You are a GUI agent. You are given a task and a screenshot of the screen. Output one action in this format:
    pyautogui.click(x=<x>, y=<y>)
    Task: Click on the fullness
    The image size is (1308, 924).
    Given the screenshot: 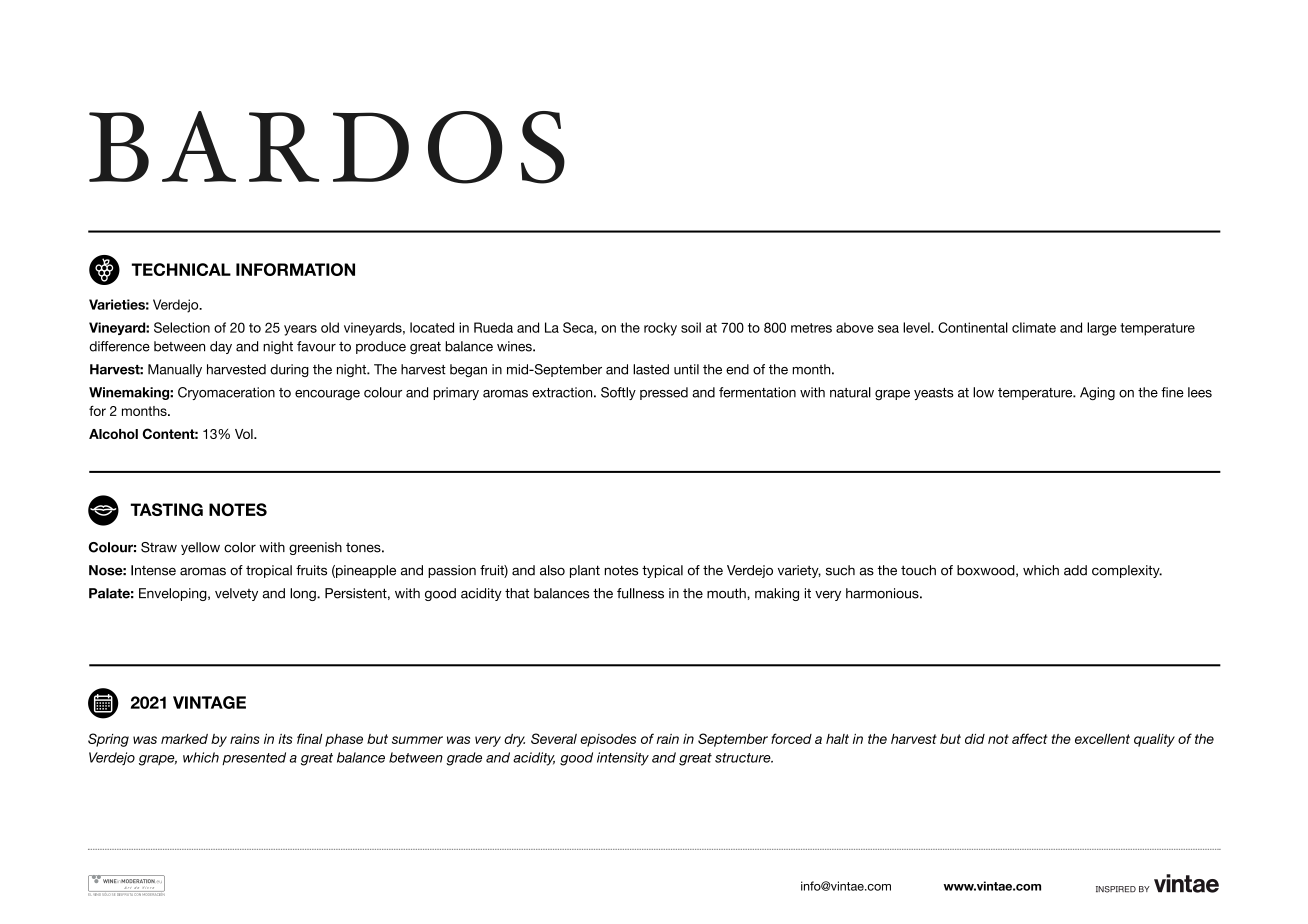 What is the action you would take?
    pyautogui.click(x=640, y=593)
